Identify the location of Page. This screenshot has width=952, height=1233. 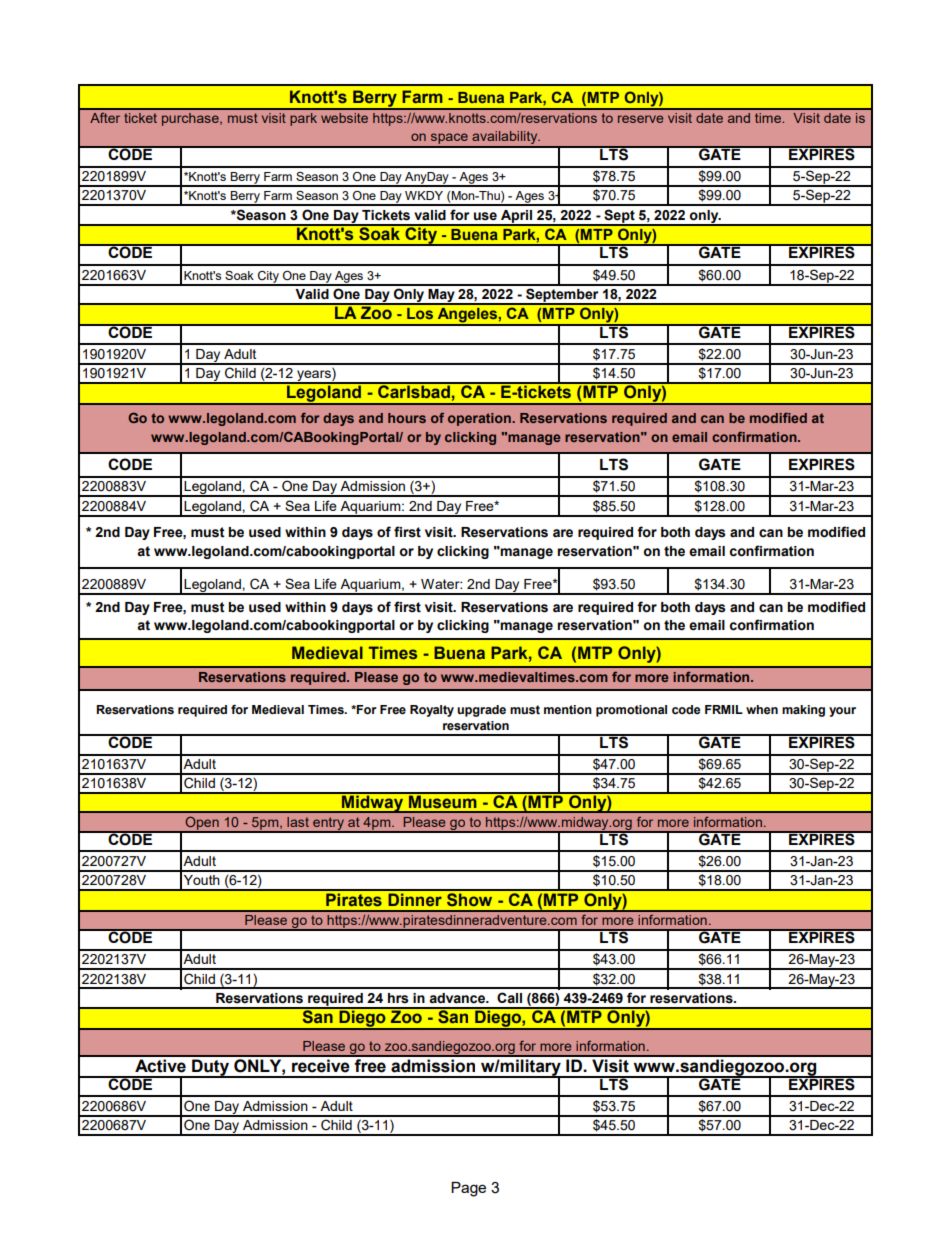
(468, 1189).
